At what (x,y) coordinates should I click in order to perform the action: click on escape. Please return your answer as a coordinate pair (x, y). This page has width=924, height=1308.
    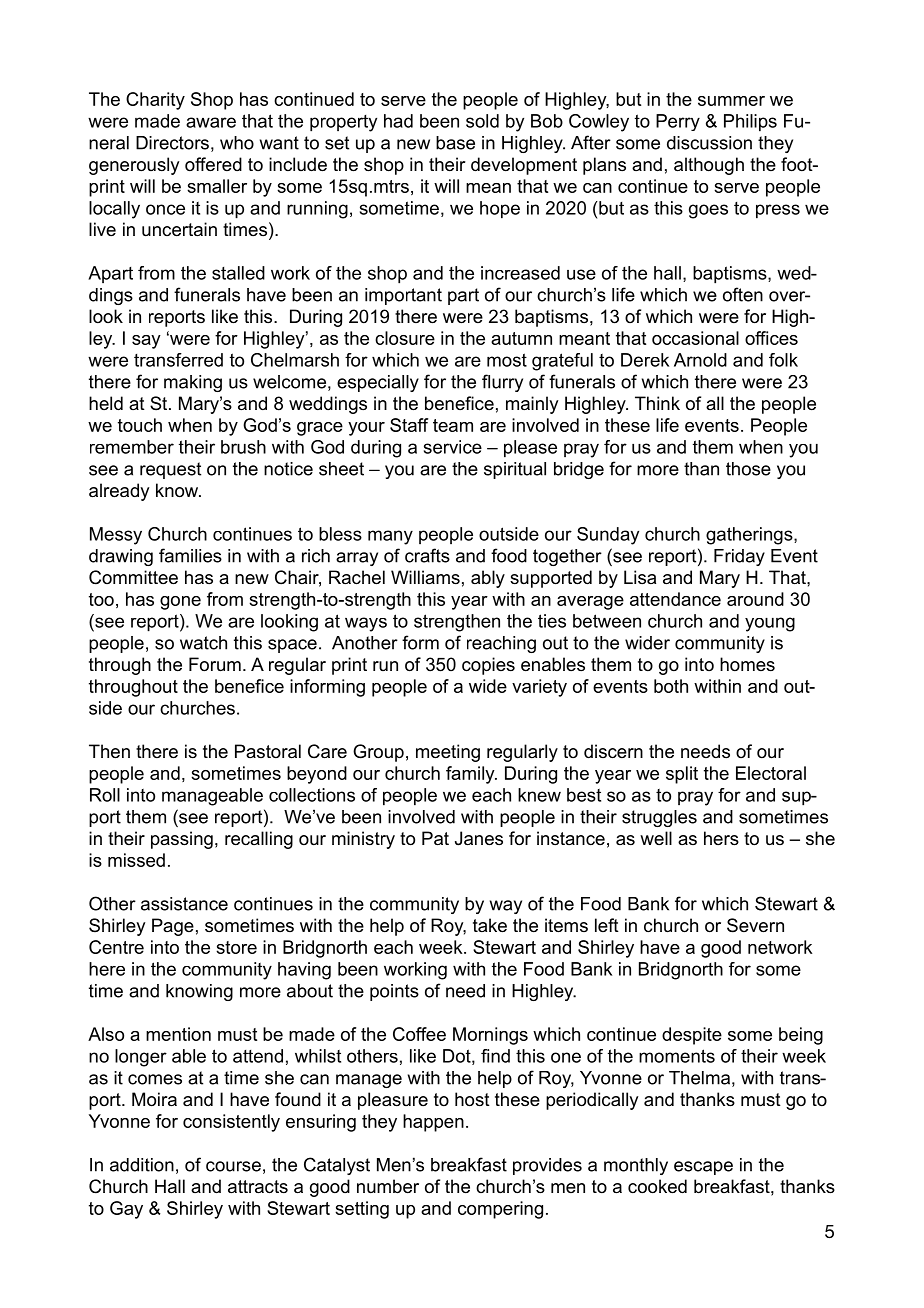
    Looking at the image, I should click on (703, 1168).
